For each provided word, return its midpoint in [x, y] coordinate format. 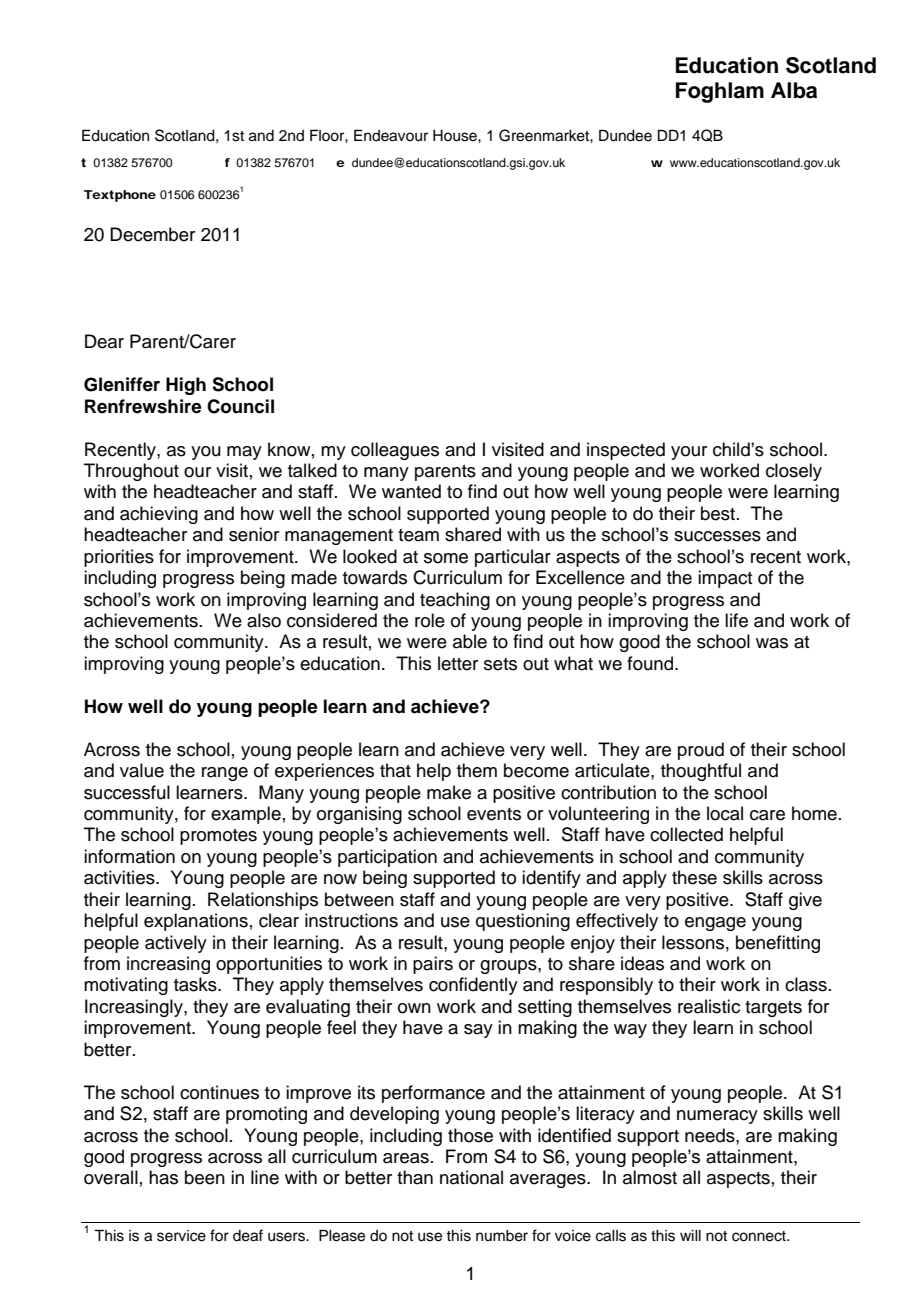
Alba [794, 90]
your [689, 453]
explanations [196, 922]
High [186, 386]
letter [458, 663]
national [471, 1177]
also [264, 620]
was [772, 643]
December [152, 234]
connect [760, 1236]
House [456, 136]
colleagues [395, 451]
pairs [433, 965]
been [205, 1177]
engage [715, 924]
